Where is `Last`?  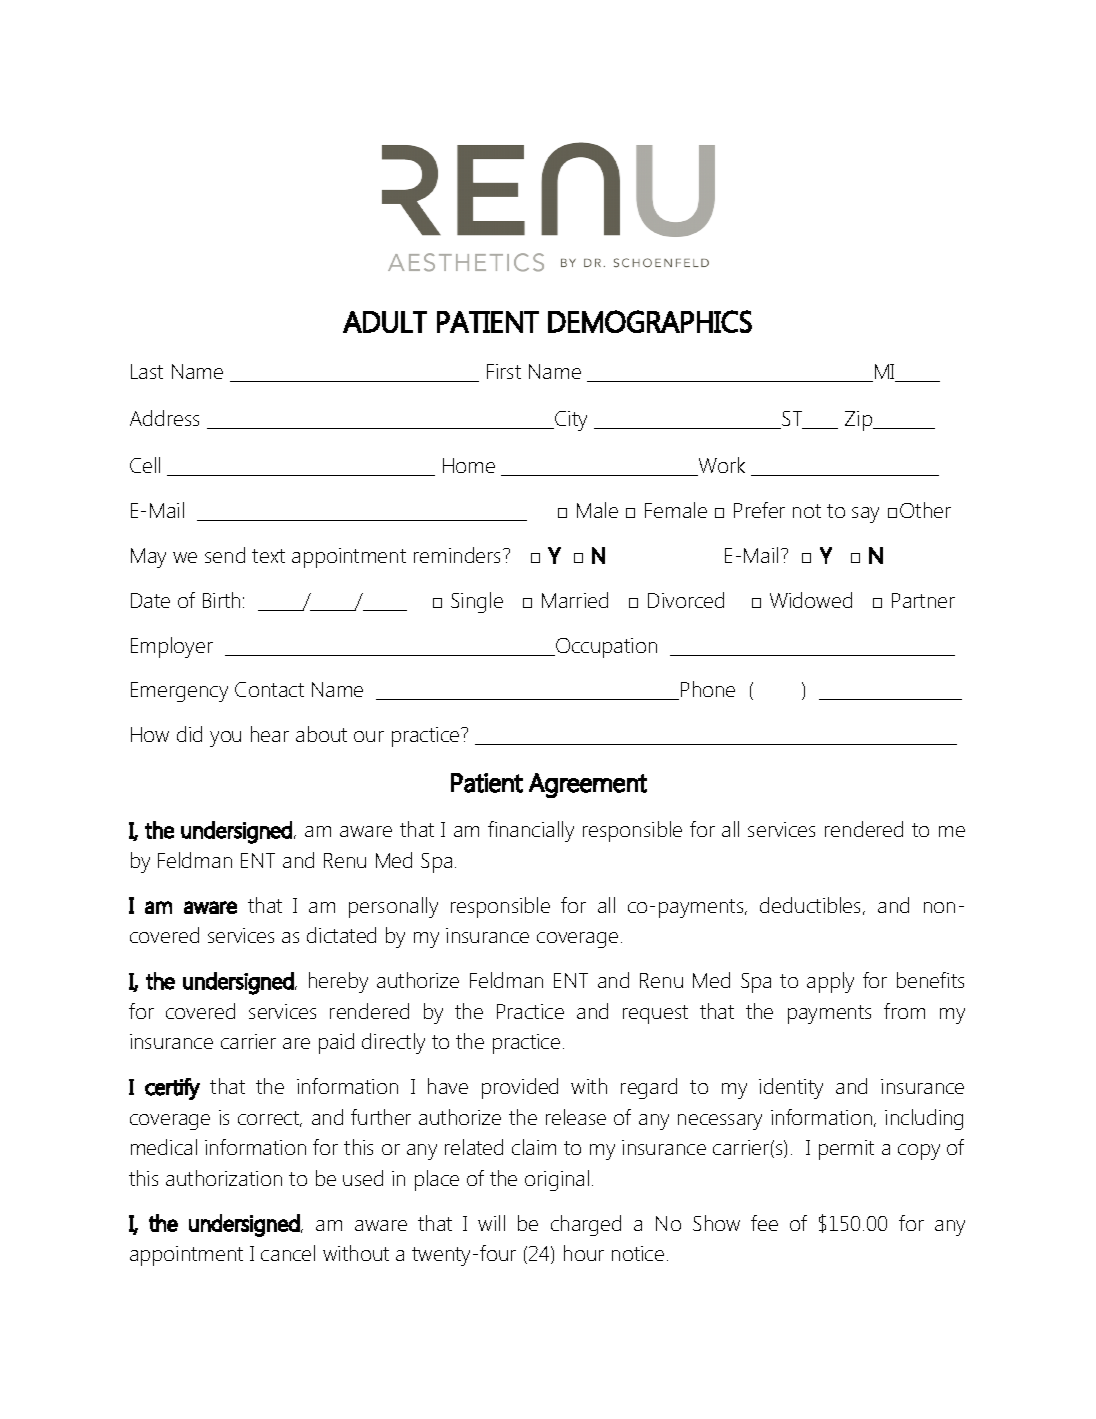 Last is located at coordinates (147, 371).
